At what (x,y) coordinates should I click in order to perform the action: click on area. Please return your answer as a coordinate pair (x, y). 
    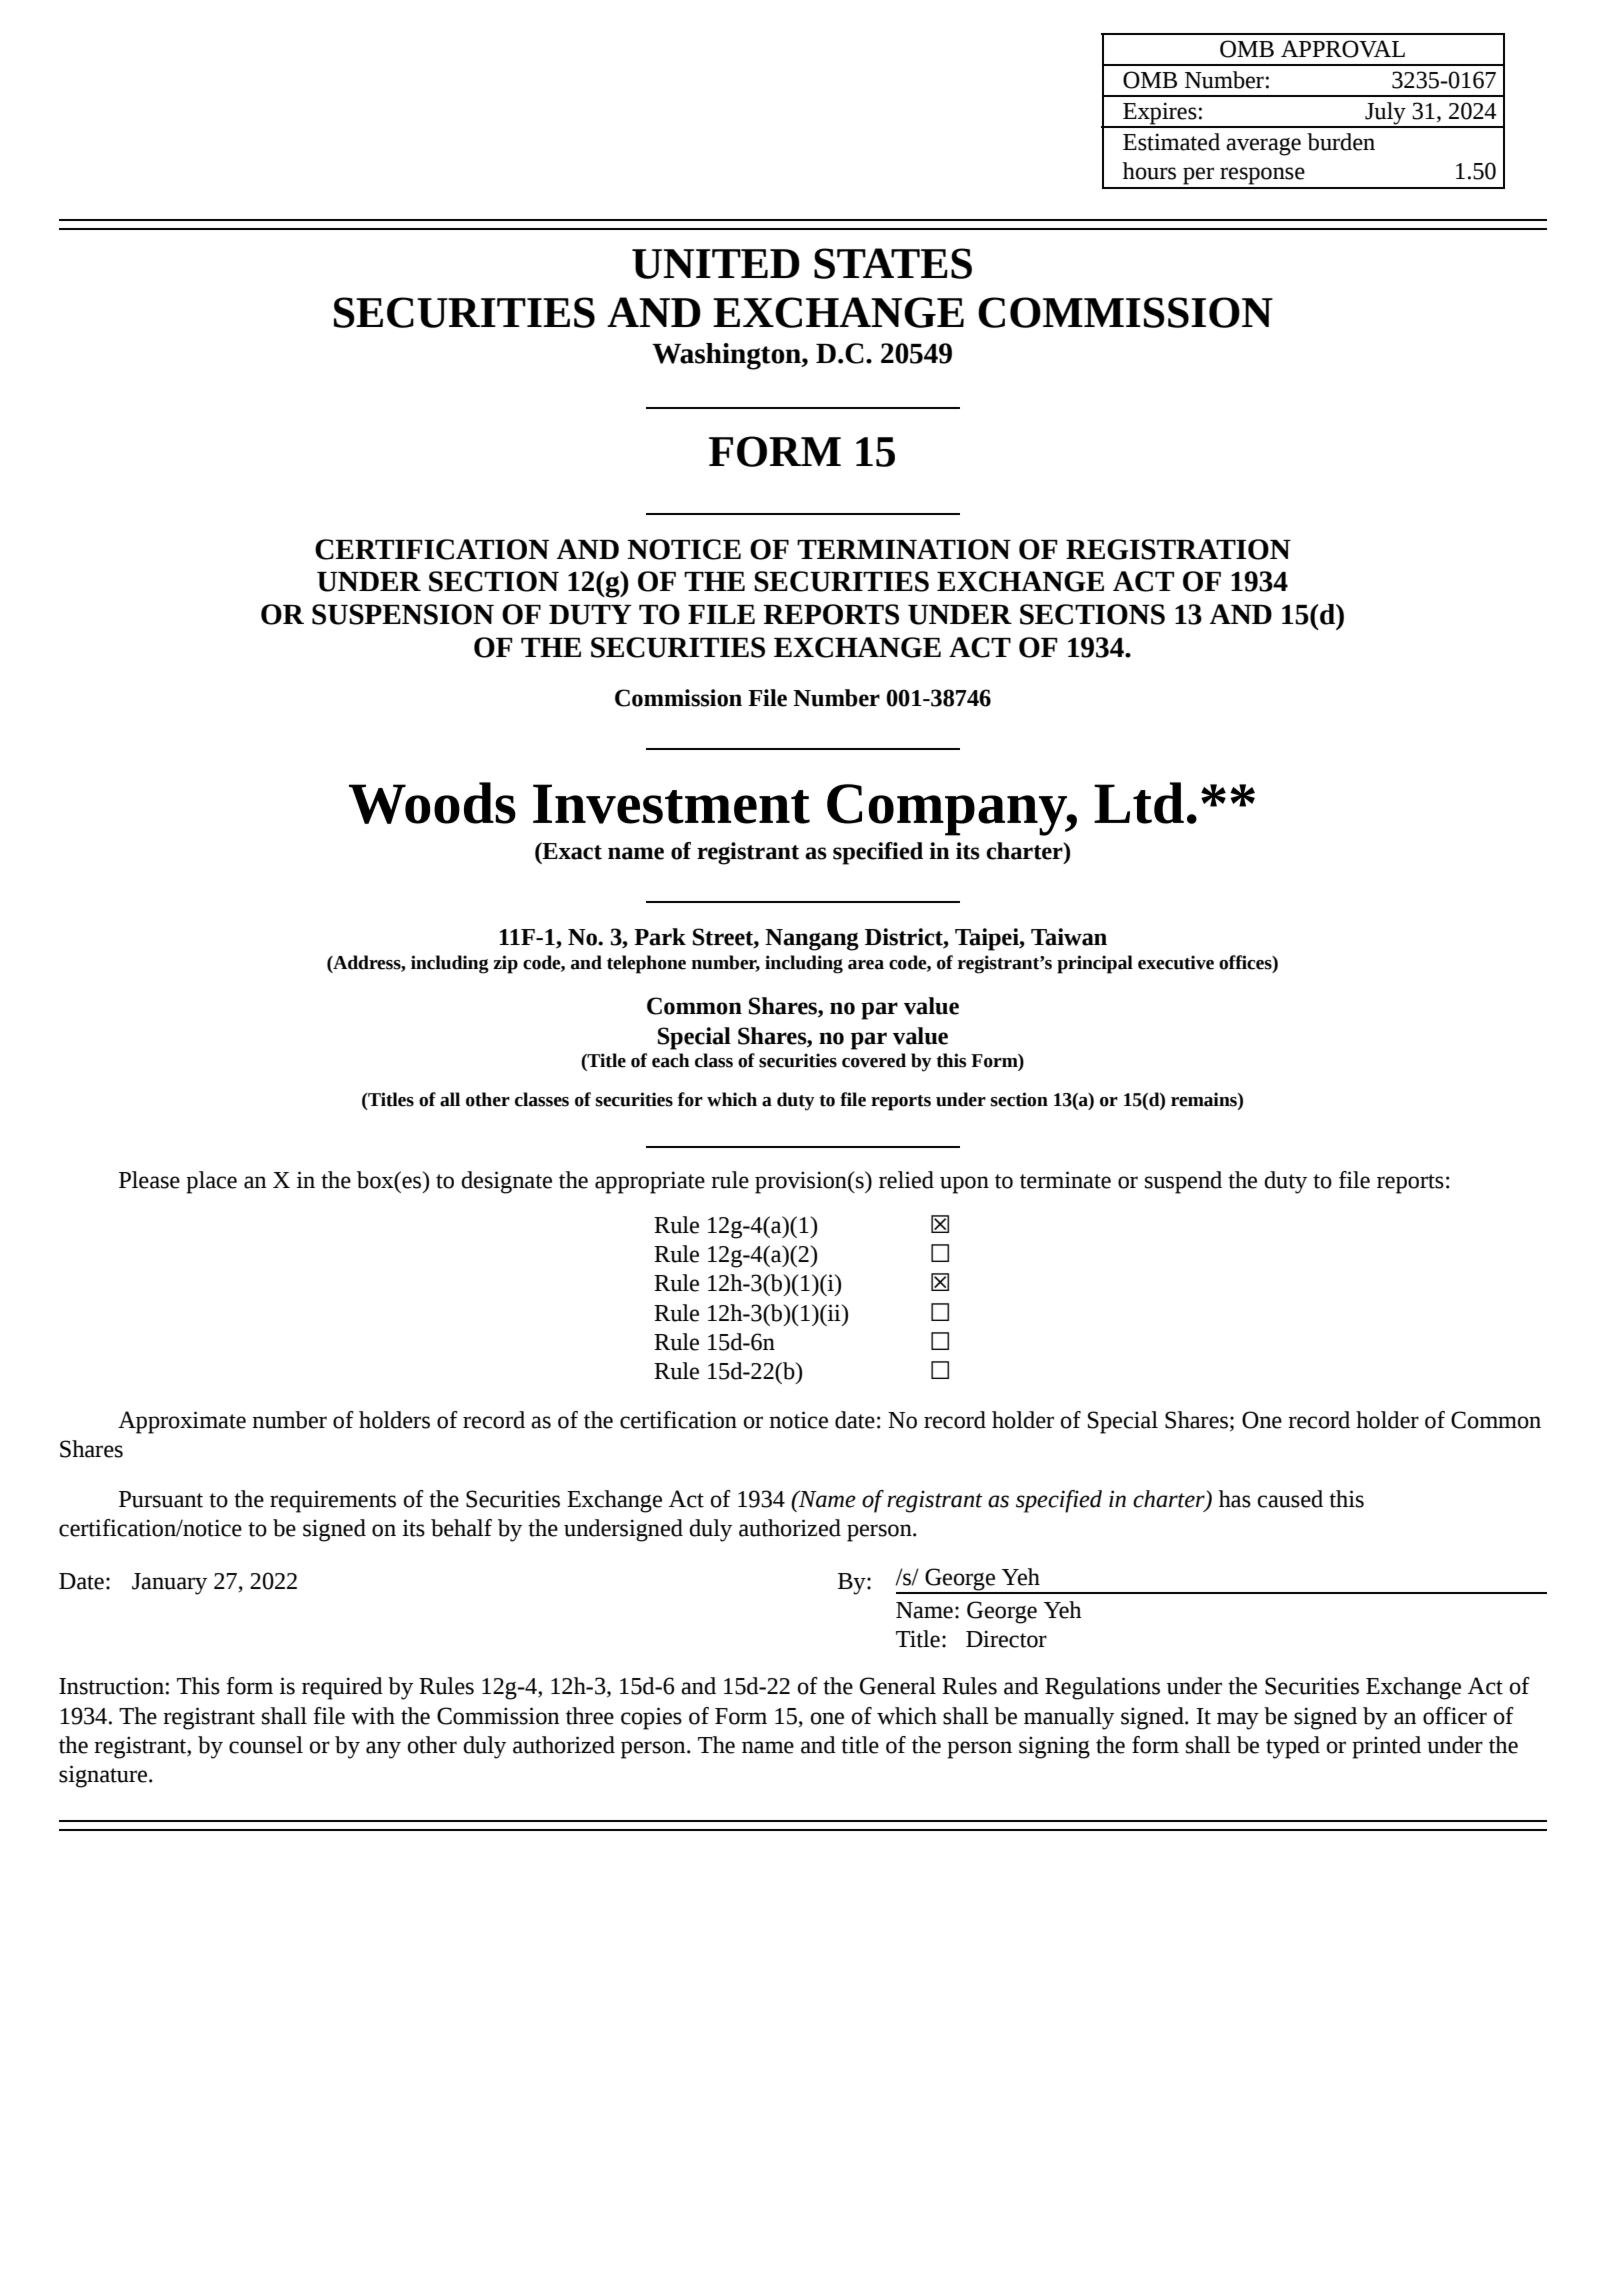
    Looking at the image, I should click on (866, 965).
